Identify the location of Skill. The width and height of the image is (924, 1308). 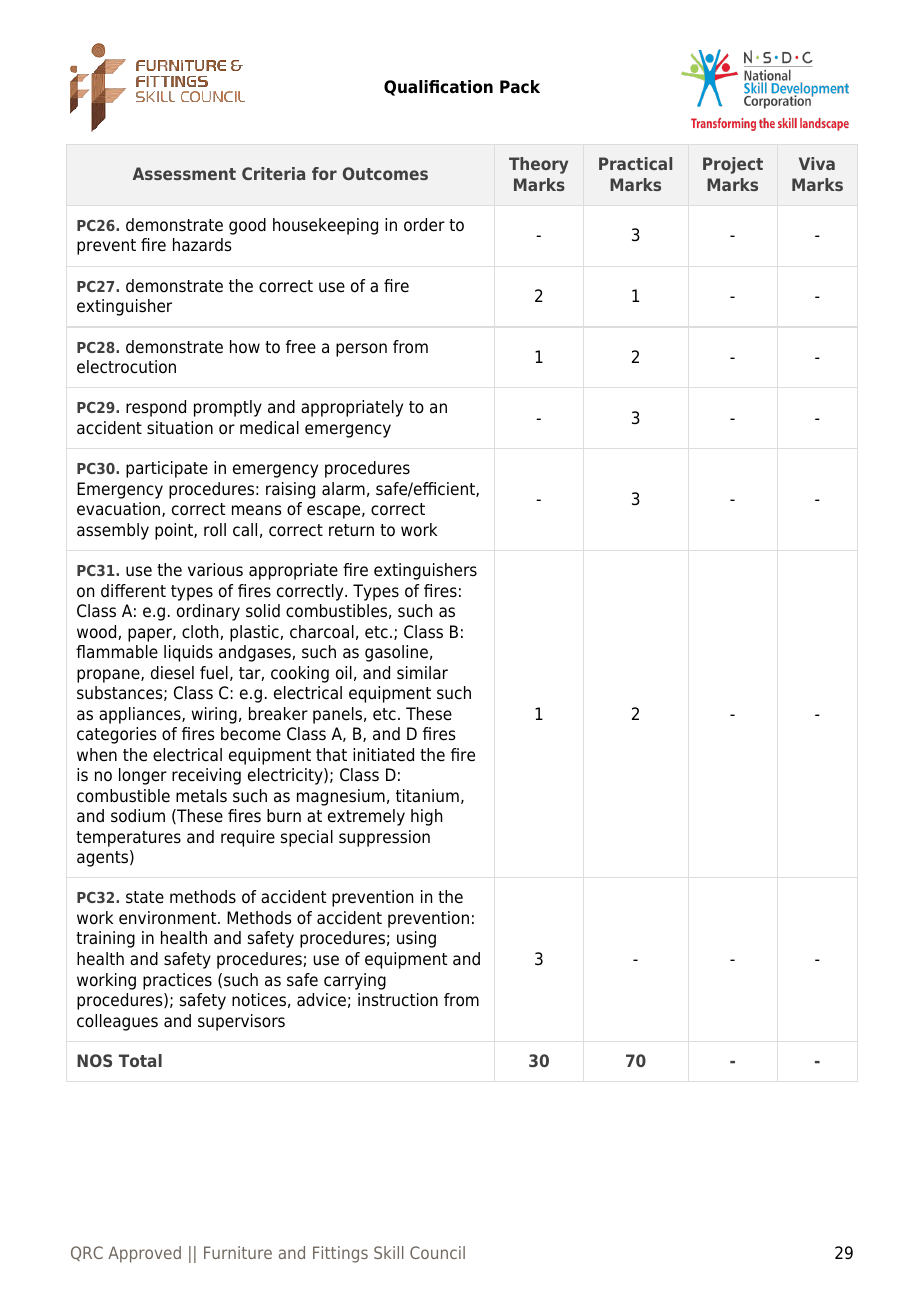
(389, 1252).
